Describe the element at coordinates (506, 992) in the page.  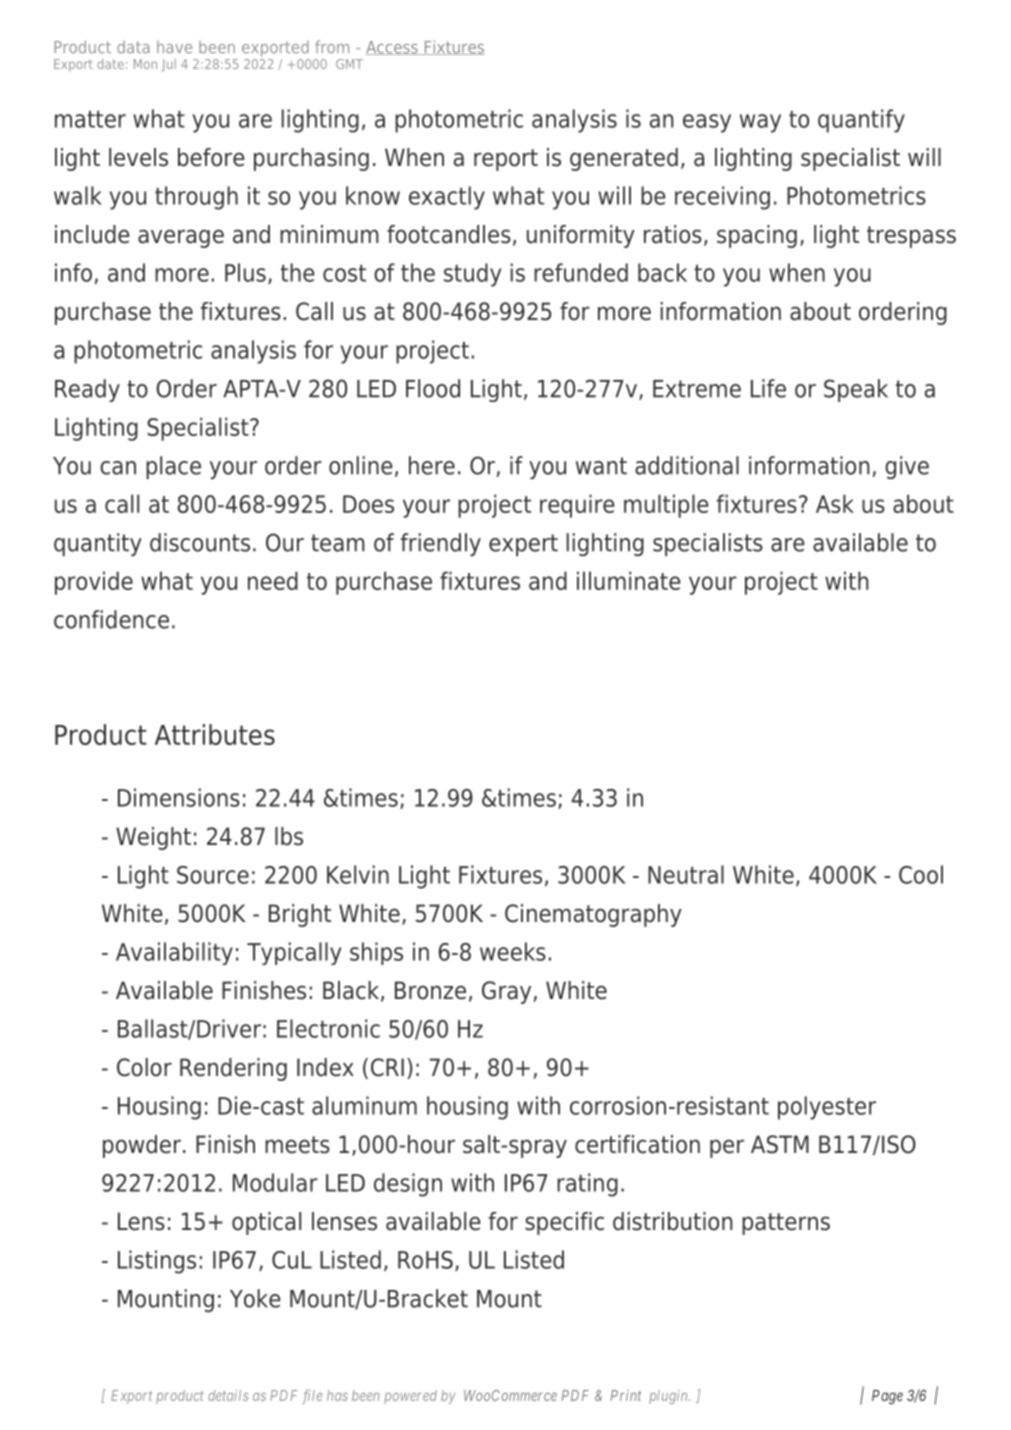
I see `Gray` at that location.
